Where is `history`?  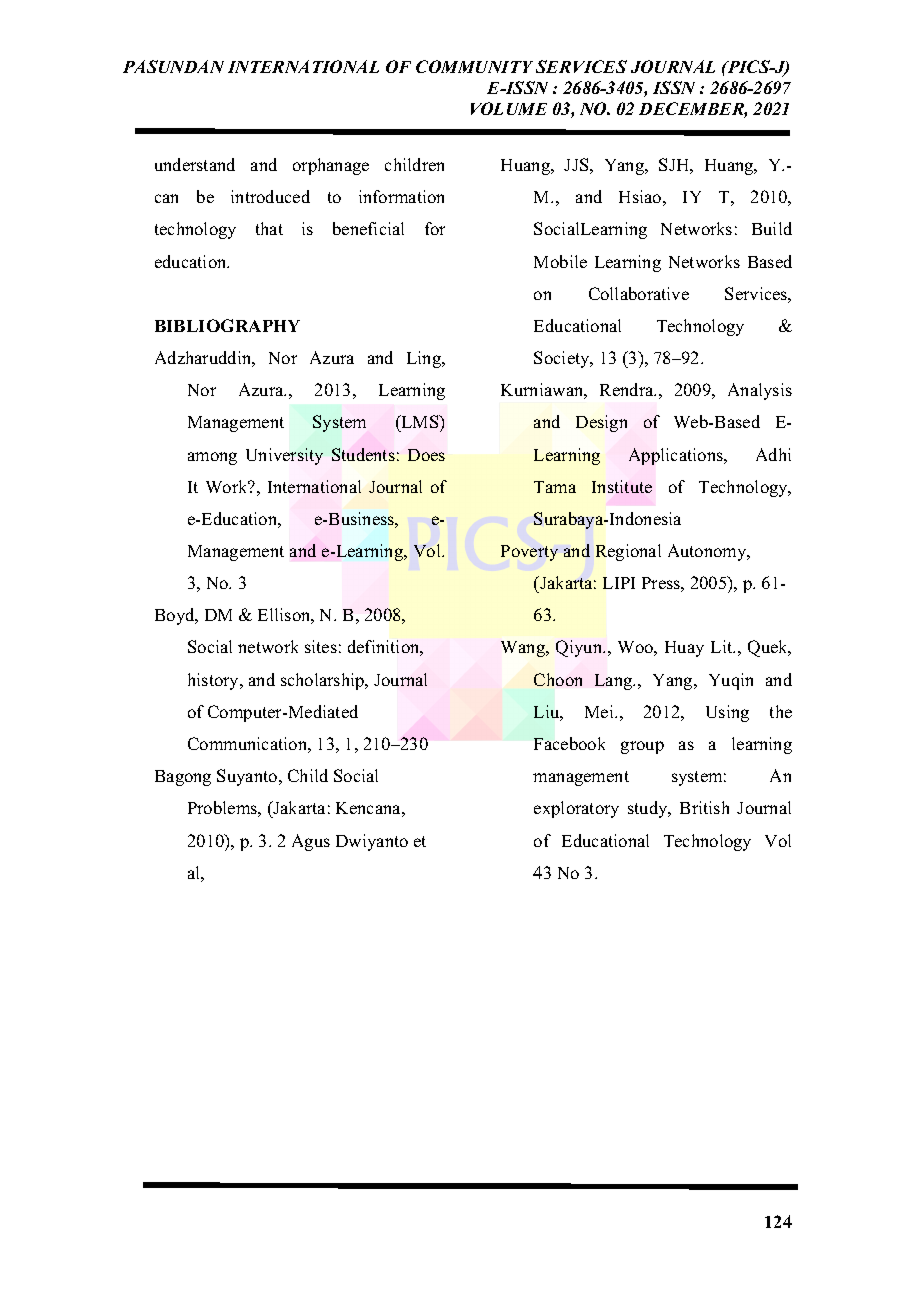
history is located at coordinates (215, 681).
